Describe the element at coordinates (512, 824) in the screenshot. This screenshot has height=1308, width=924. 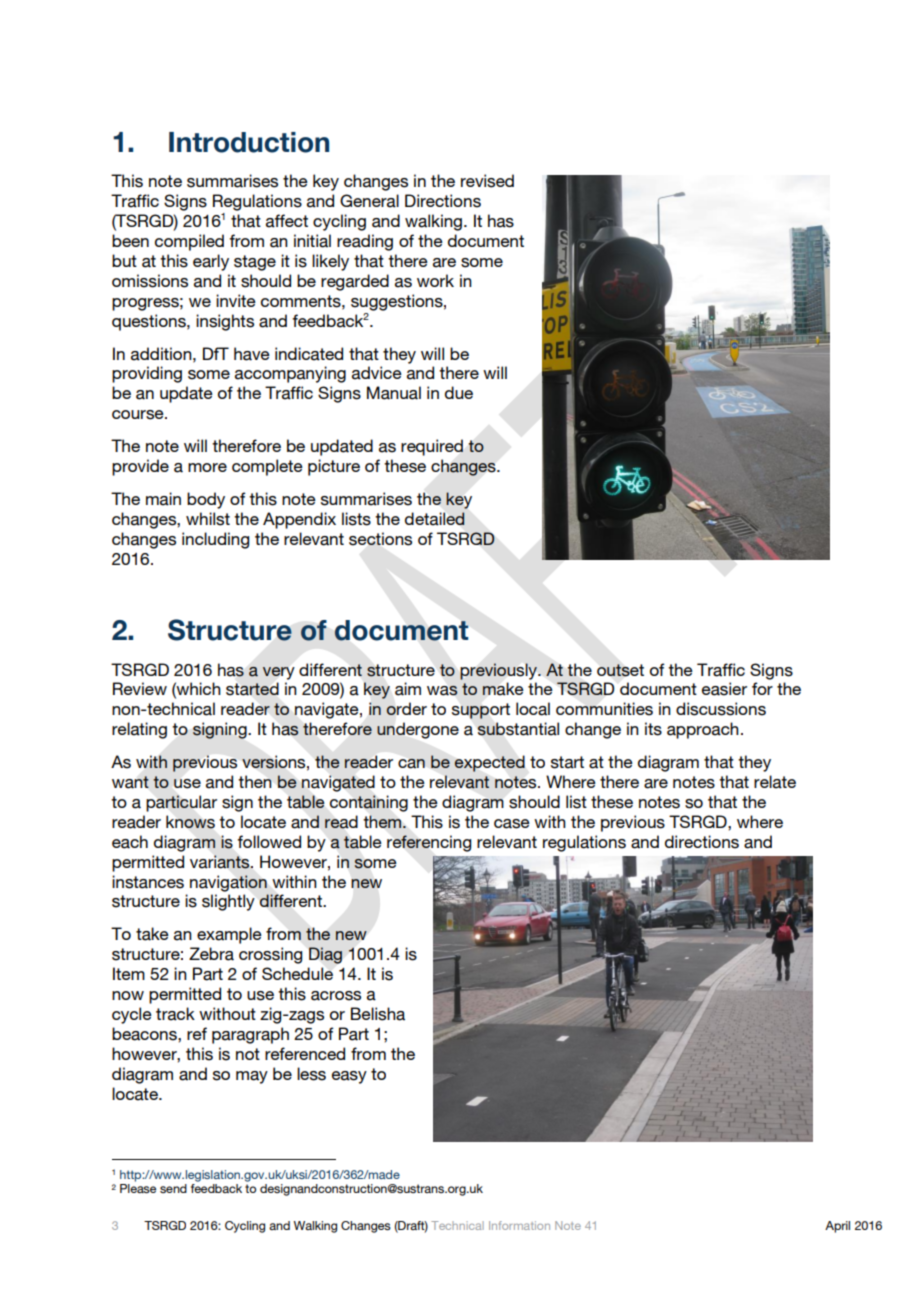
I see `case` at that location.
